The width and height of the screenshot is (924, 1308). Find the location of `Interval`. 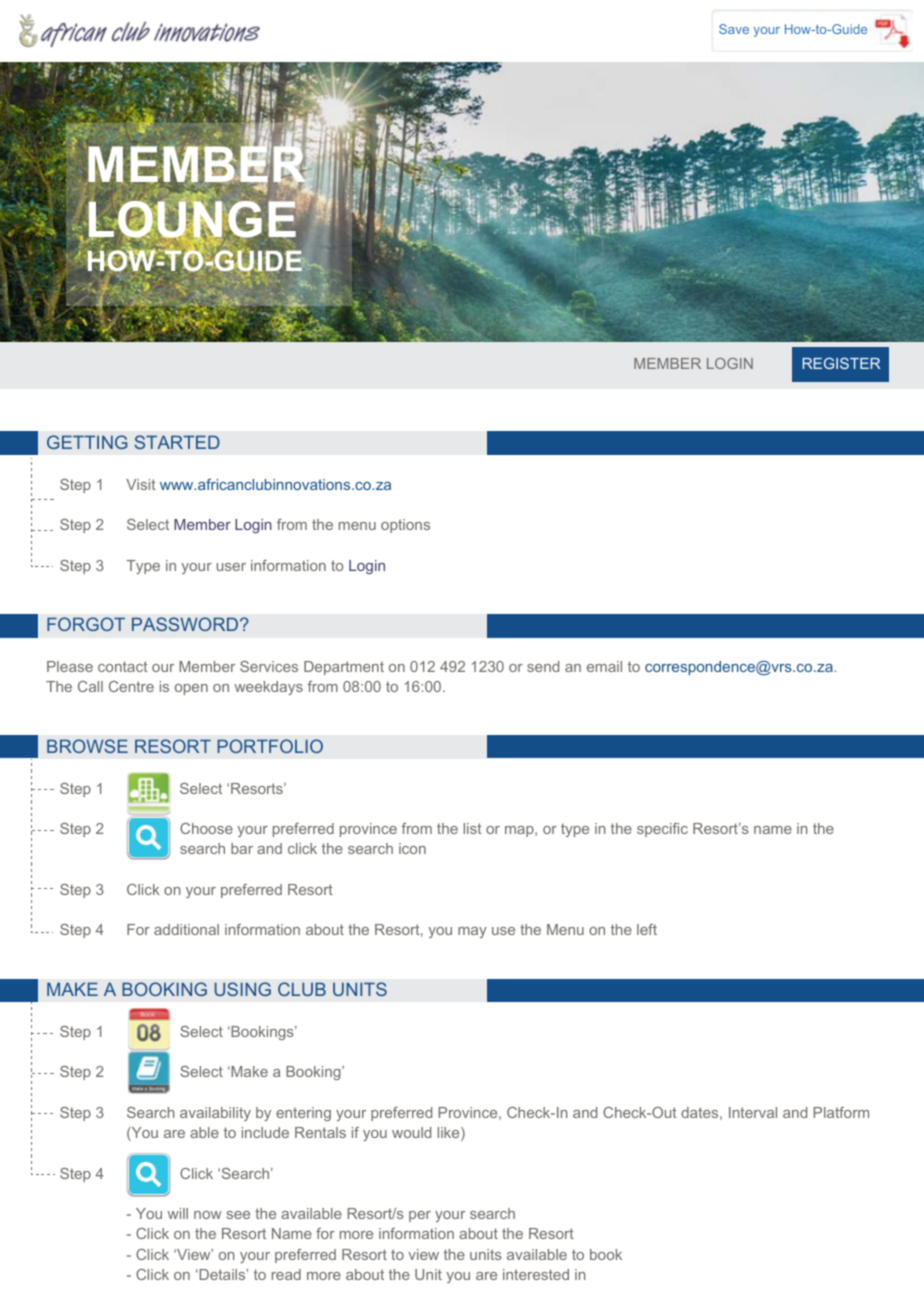

Interval is located at coordinates (753, 1112).
